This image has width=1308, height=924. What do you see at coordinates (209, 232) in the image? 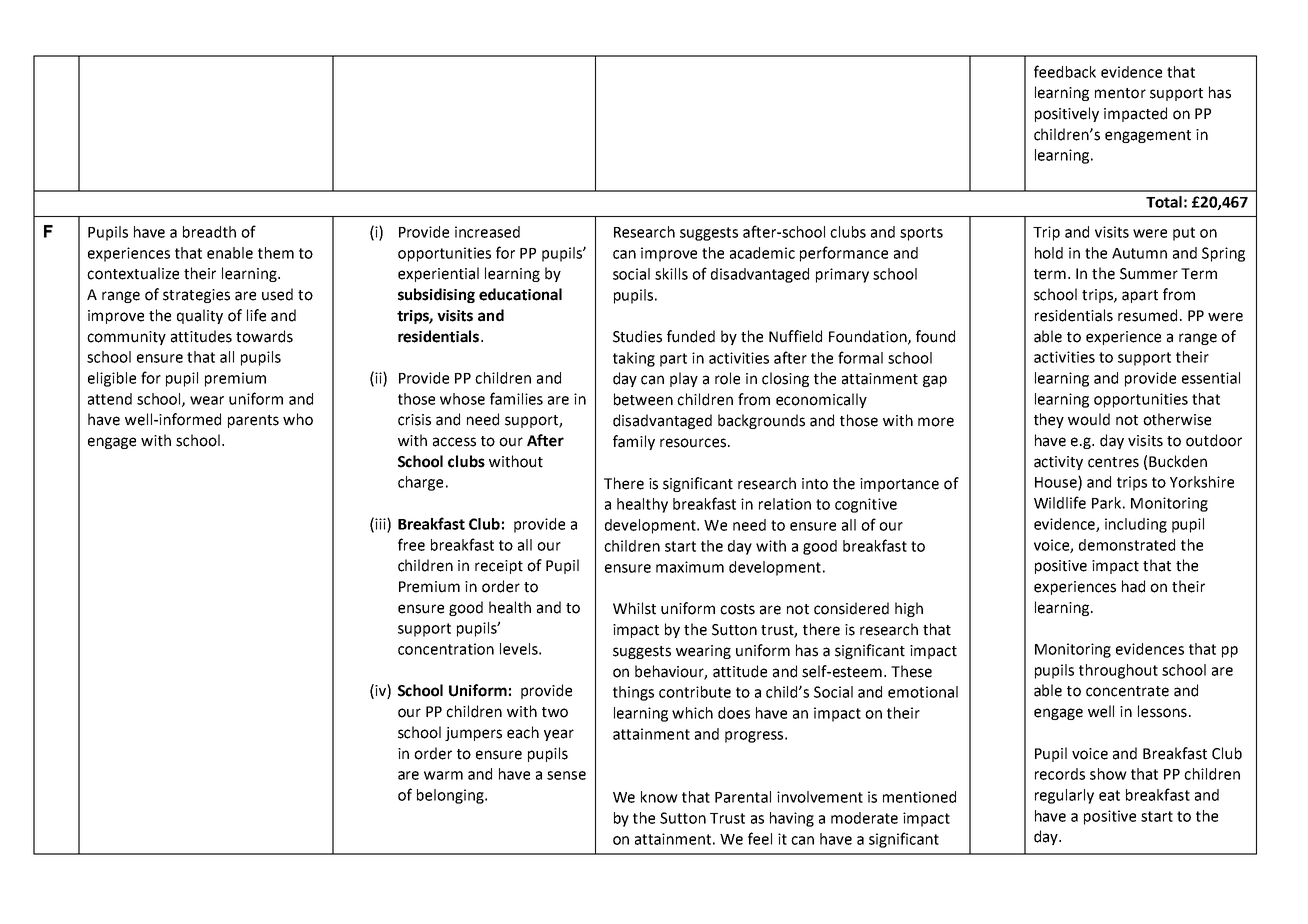
I see `breadth` at bounding box center [209, 232].
